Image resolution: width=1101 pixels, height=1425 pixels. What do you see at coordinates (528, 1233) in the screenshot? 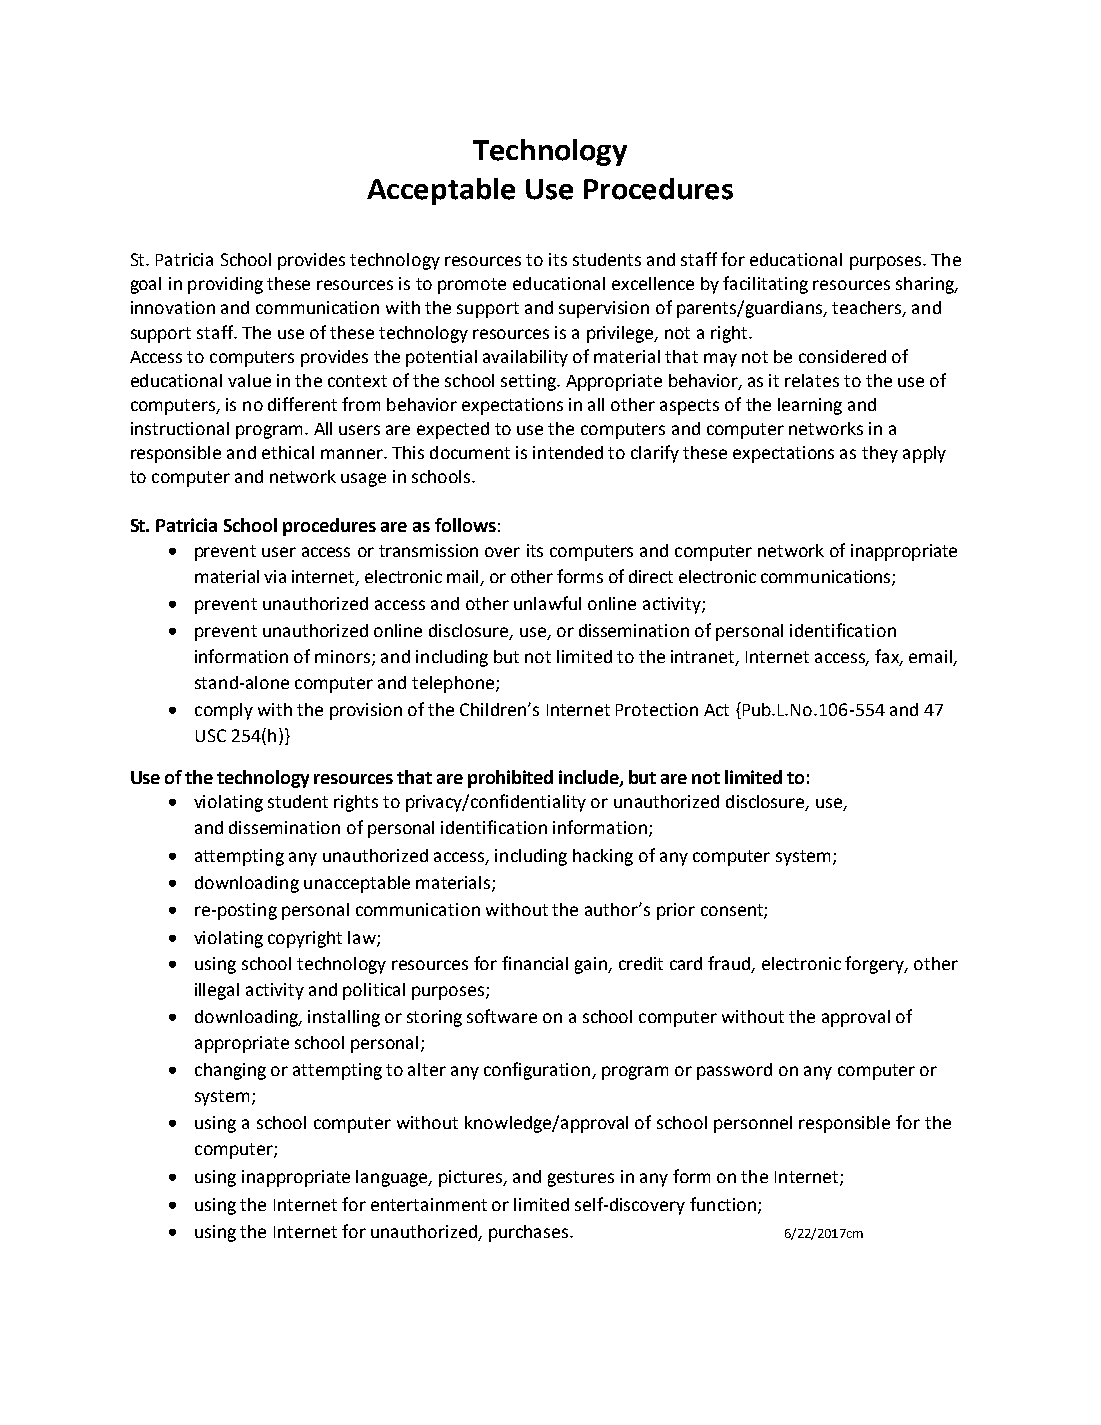
I see `purchases` at bounding box center [528, 1233].
